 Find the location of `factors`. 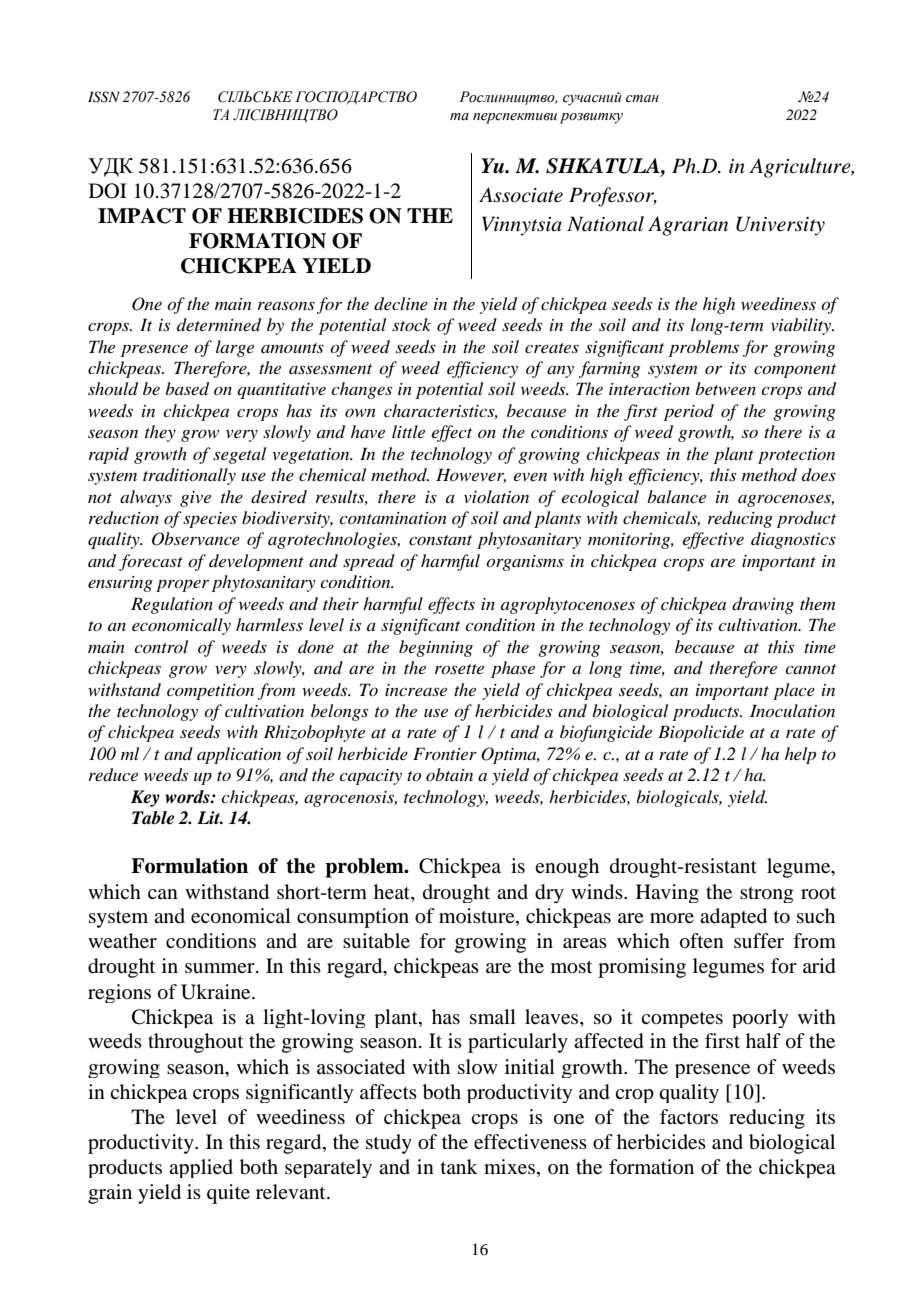

factors is located at coordinates (689, 1117).
